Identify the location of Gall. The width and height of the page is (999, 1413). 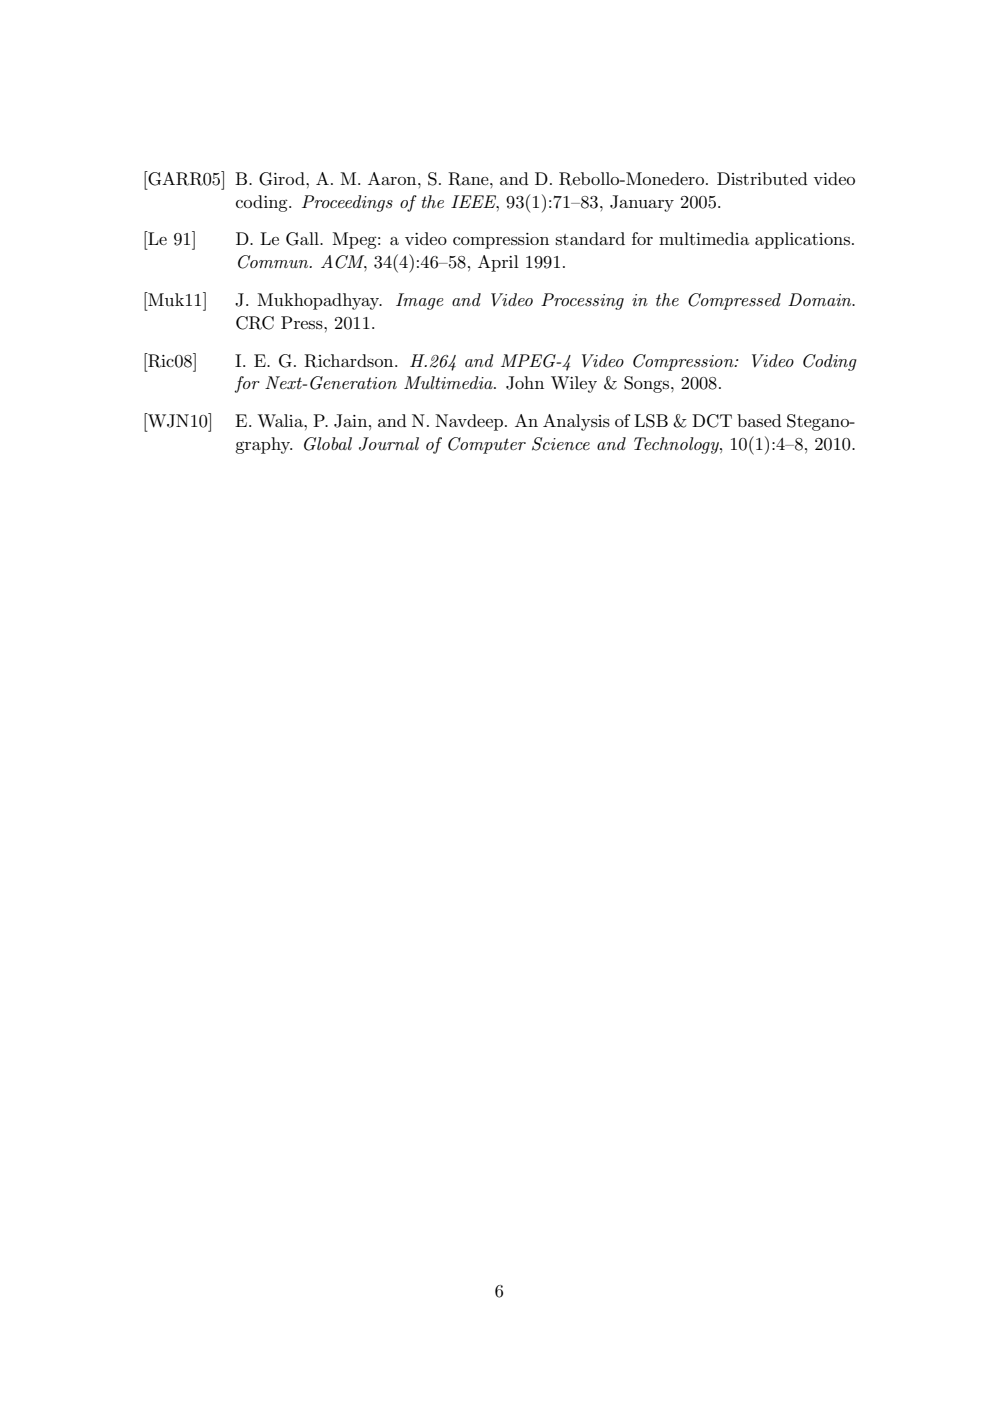
(303, 239).
